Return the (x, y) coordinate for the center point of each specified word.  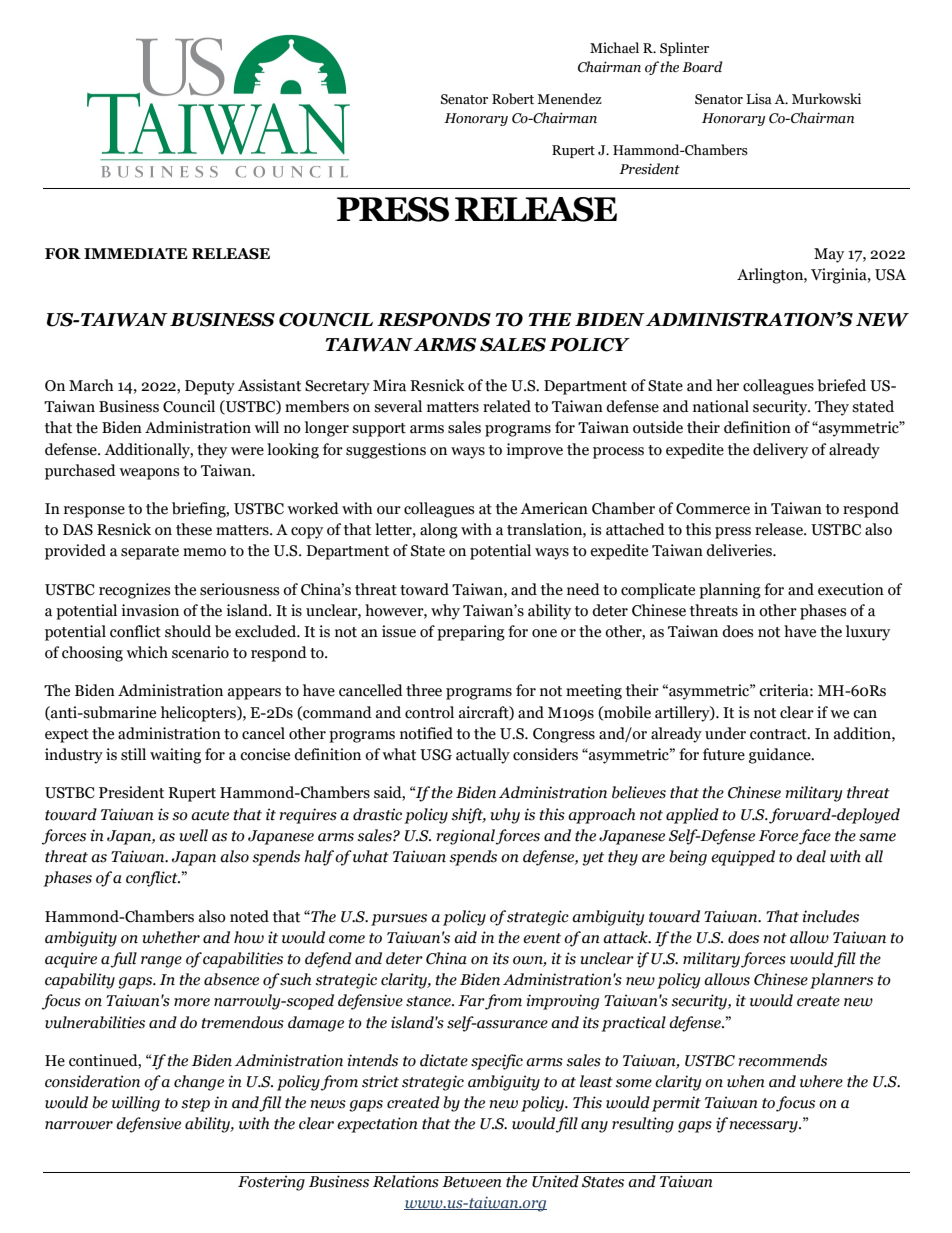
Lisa (759, 99)
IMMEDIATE (136, 253)
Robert (513, 99)
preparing (471, 633)
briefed (841, 385)
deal (811, 856)
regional (466, 837)
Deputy (210, 387)
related (507, 406)
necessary (765, 1127)
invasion (150, 610)
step (196, 1105)
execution (851, 589)
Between (472, 1182)
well (194, 835)
